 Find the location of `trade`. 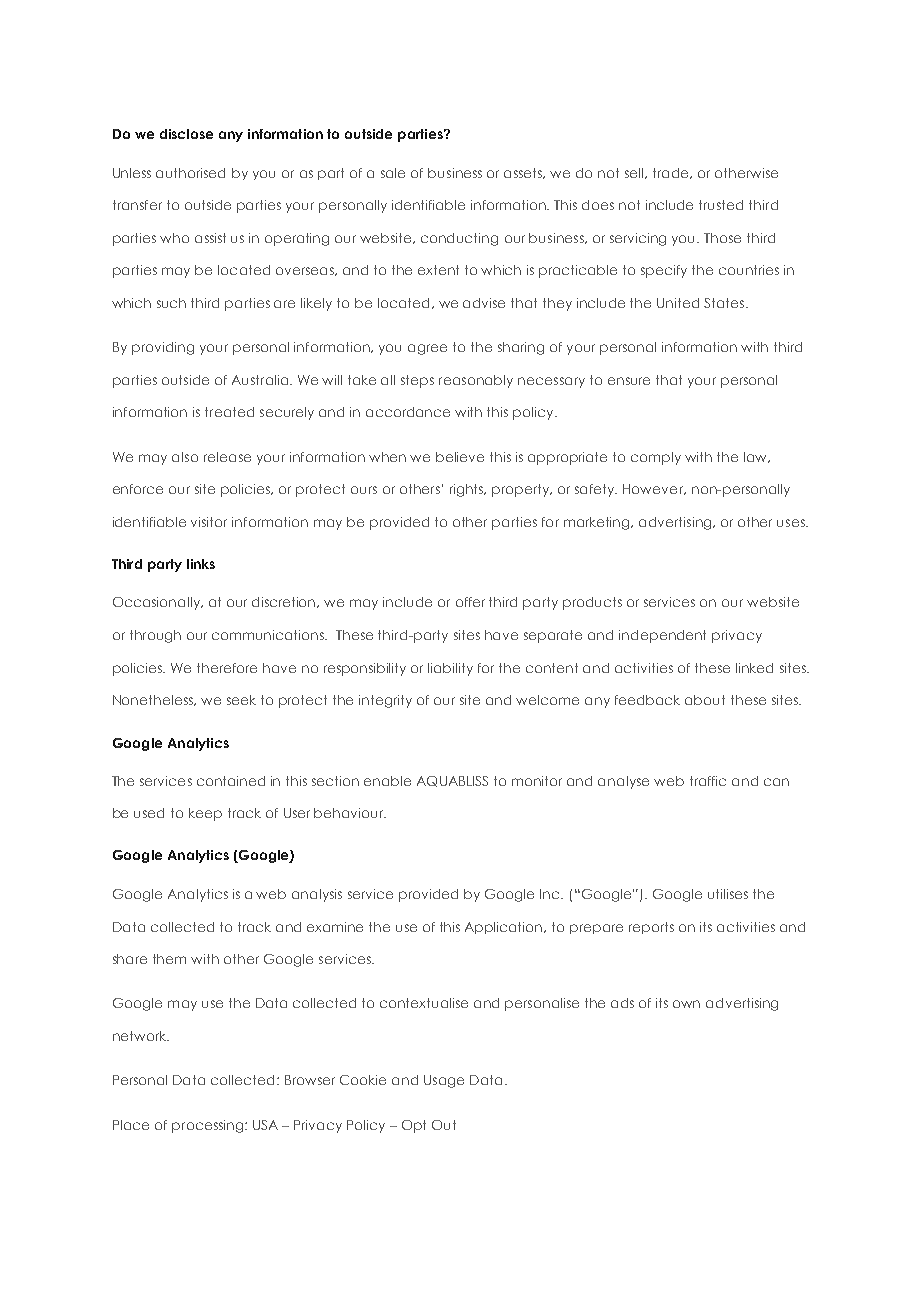

trade is located at coordinates (672, 173).
